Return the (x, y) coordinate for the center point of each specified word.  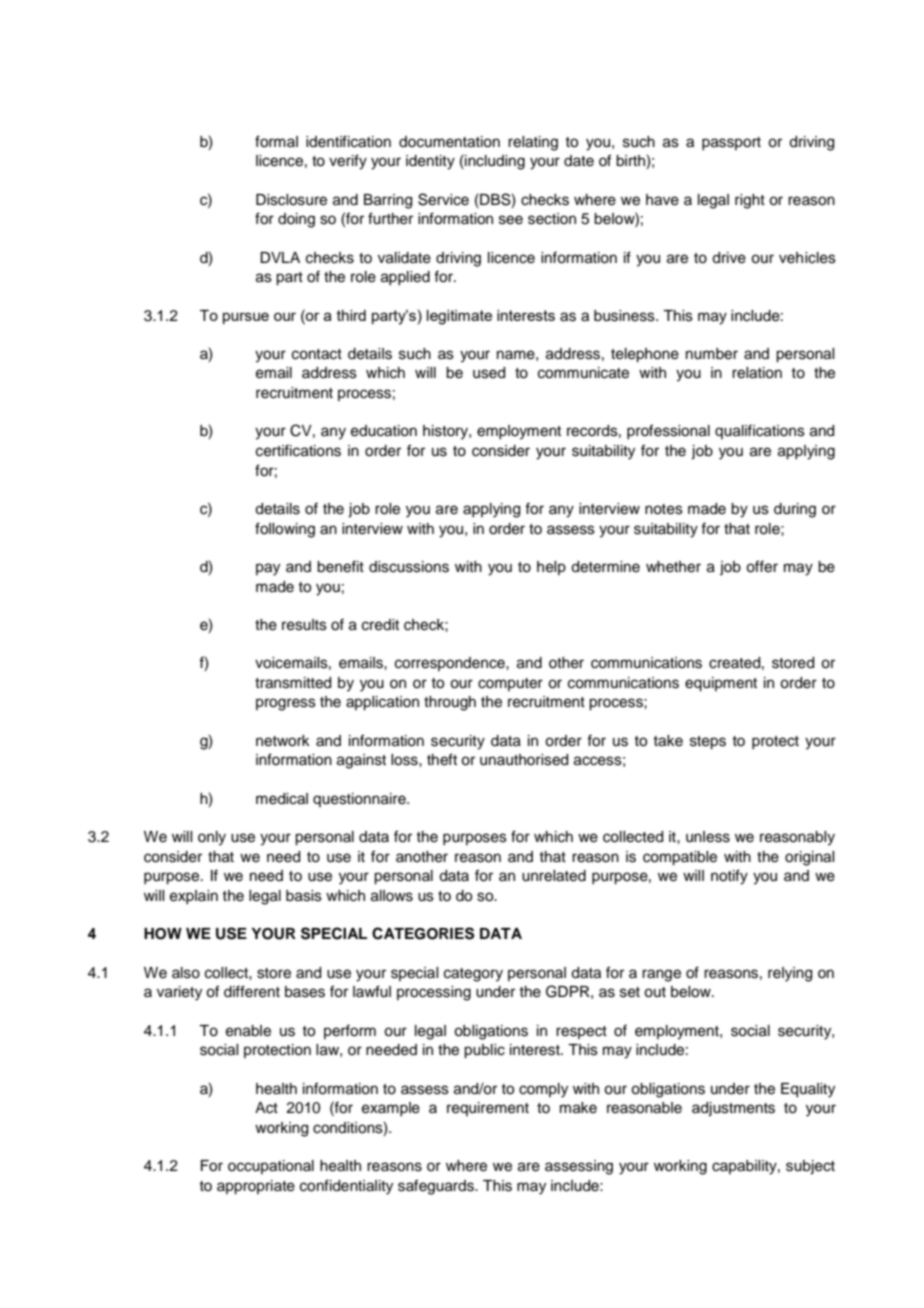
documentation (449, 142)
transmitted (293, 683)
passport (731, 143)
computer (510, 684)
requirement (488, 1109)
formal (276, 141)
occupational (271, 1167)
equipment (721, 684)
